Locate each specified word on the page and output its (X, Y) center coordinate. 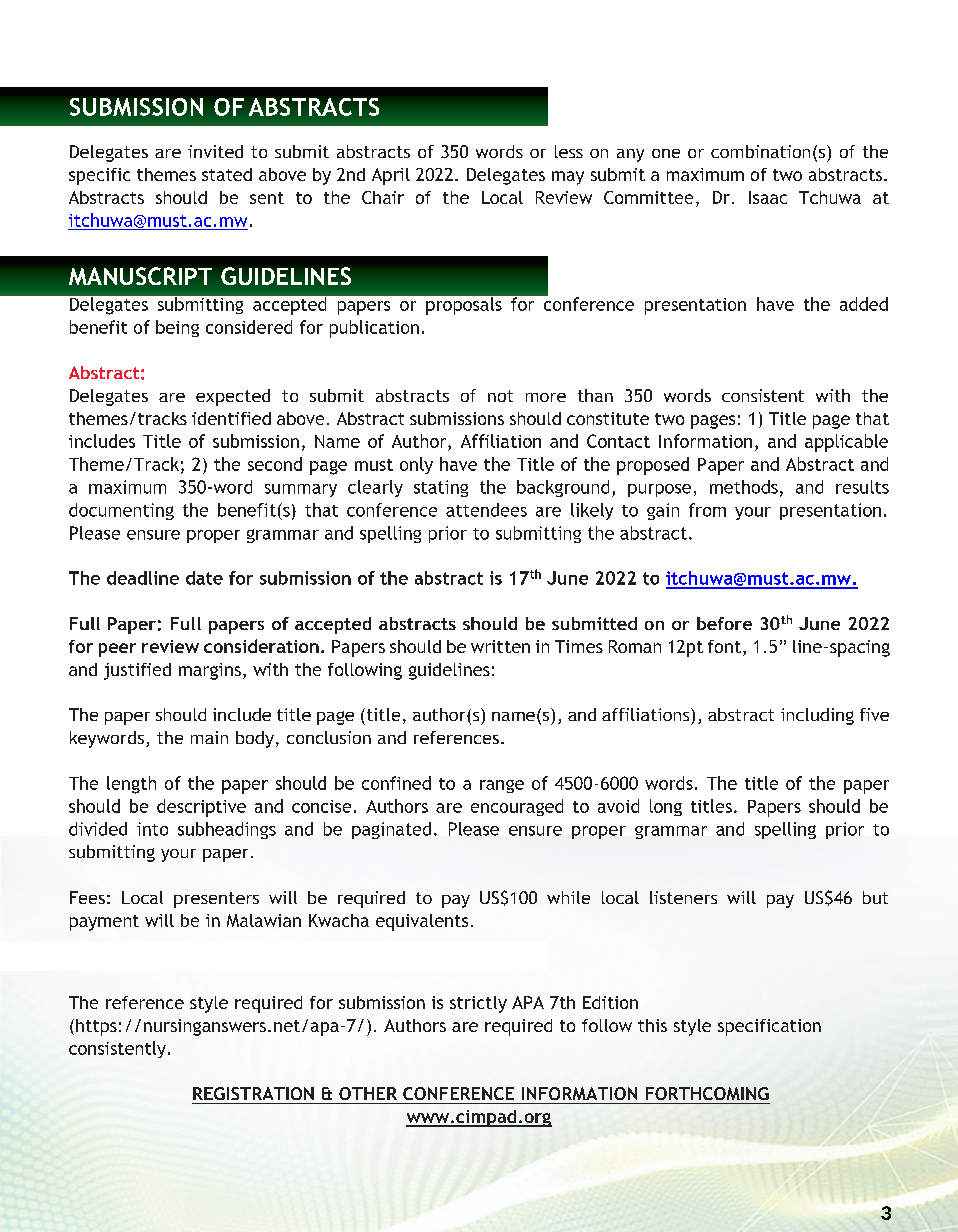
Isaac (768, 197)
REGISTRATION (253, 1093)
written (500, 646)
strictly (478, 1004)
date (204, 578)
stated (227, 174)
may (568, 178)
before (724, 623)
